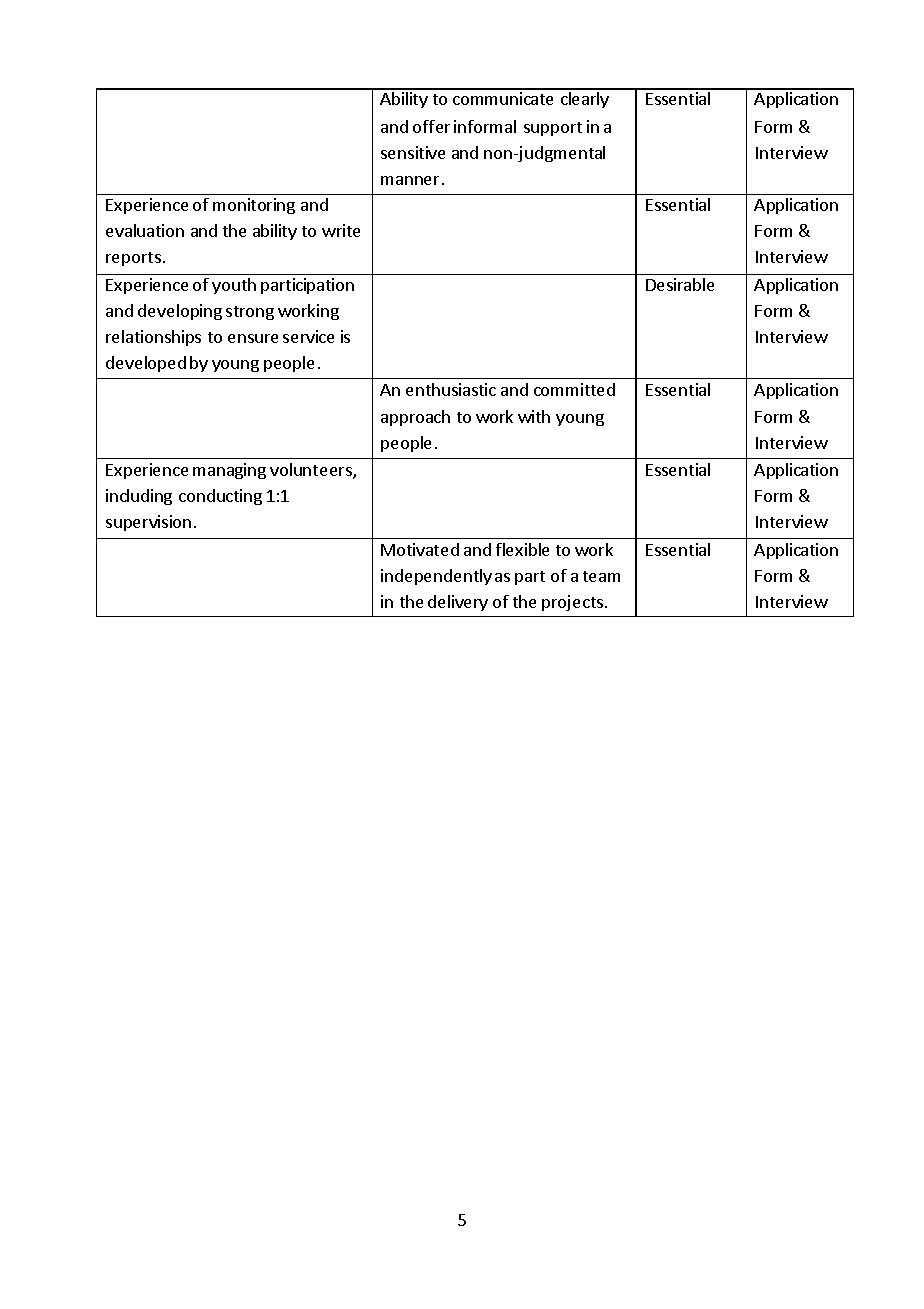  What do you see at coordinates (220, 497) in the image?
I see `conducting` at bounding box center [220, 497].
